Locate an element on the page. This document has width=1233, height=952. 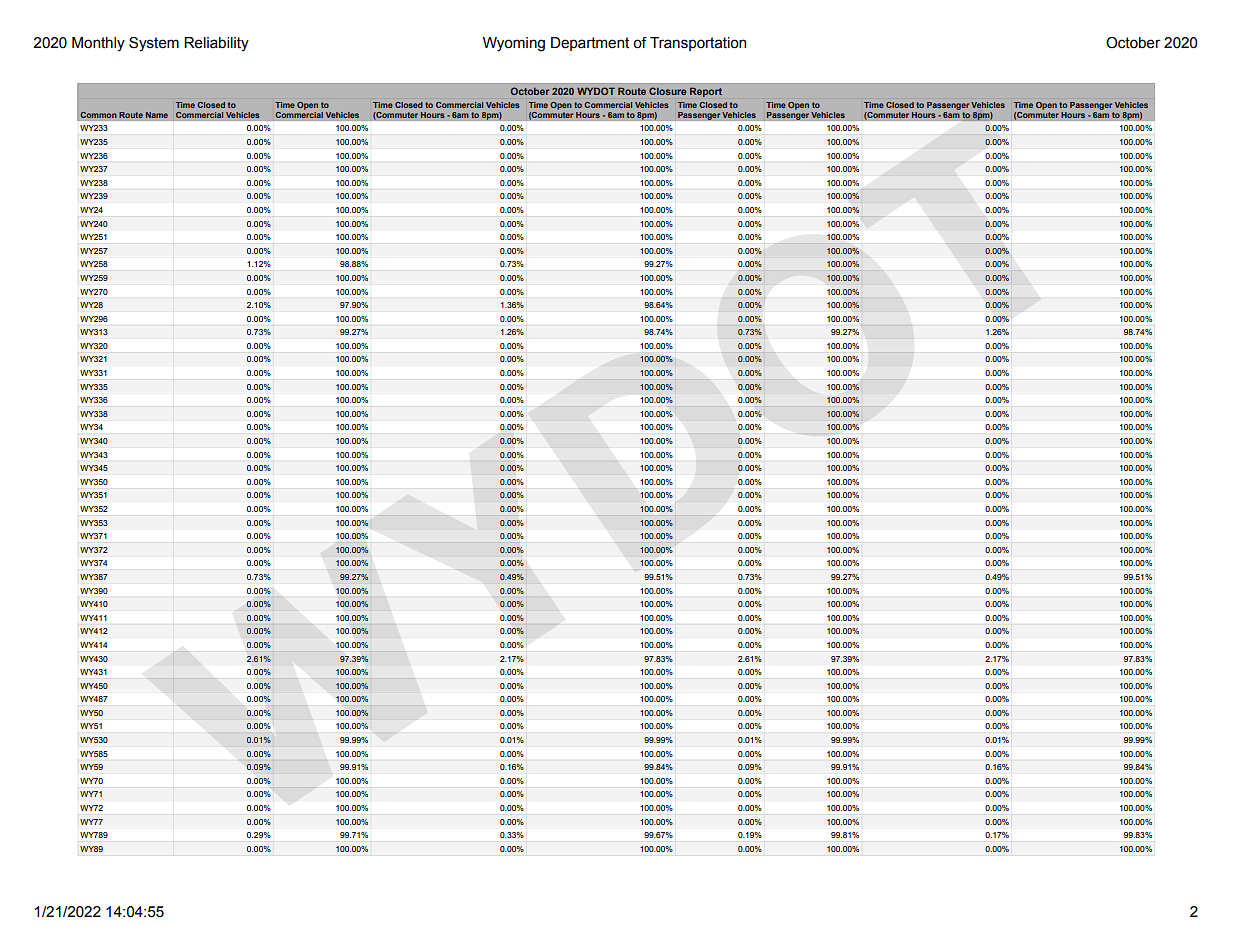
Transportation is located at coordinates (698, 44).
